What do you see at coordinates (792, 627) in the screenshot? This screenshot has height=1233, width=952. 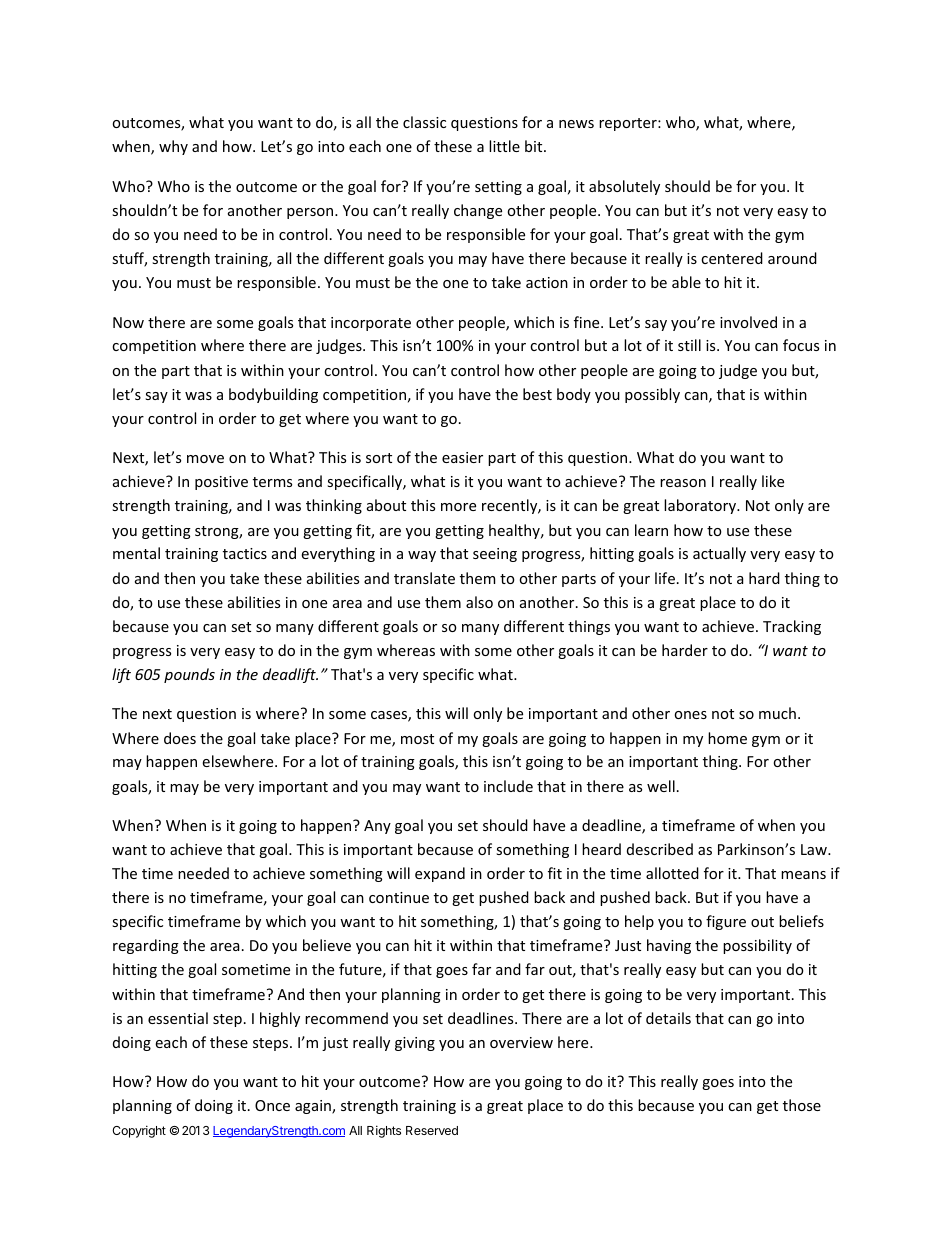 I see `Tracking` at bounding box center [792, 627].
